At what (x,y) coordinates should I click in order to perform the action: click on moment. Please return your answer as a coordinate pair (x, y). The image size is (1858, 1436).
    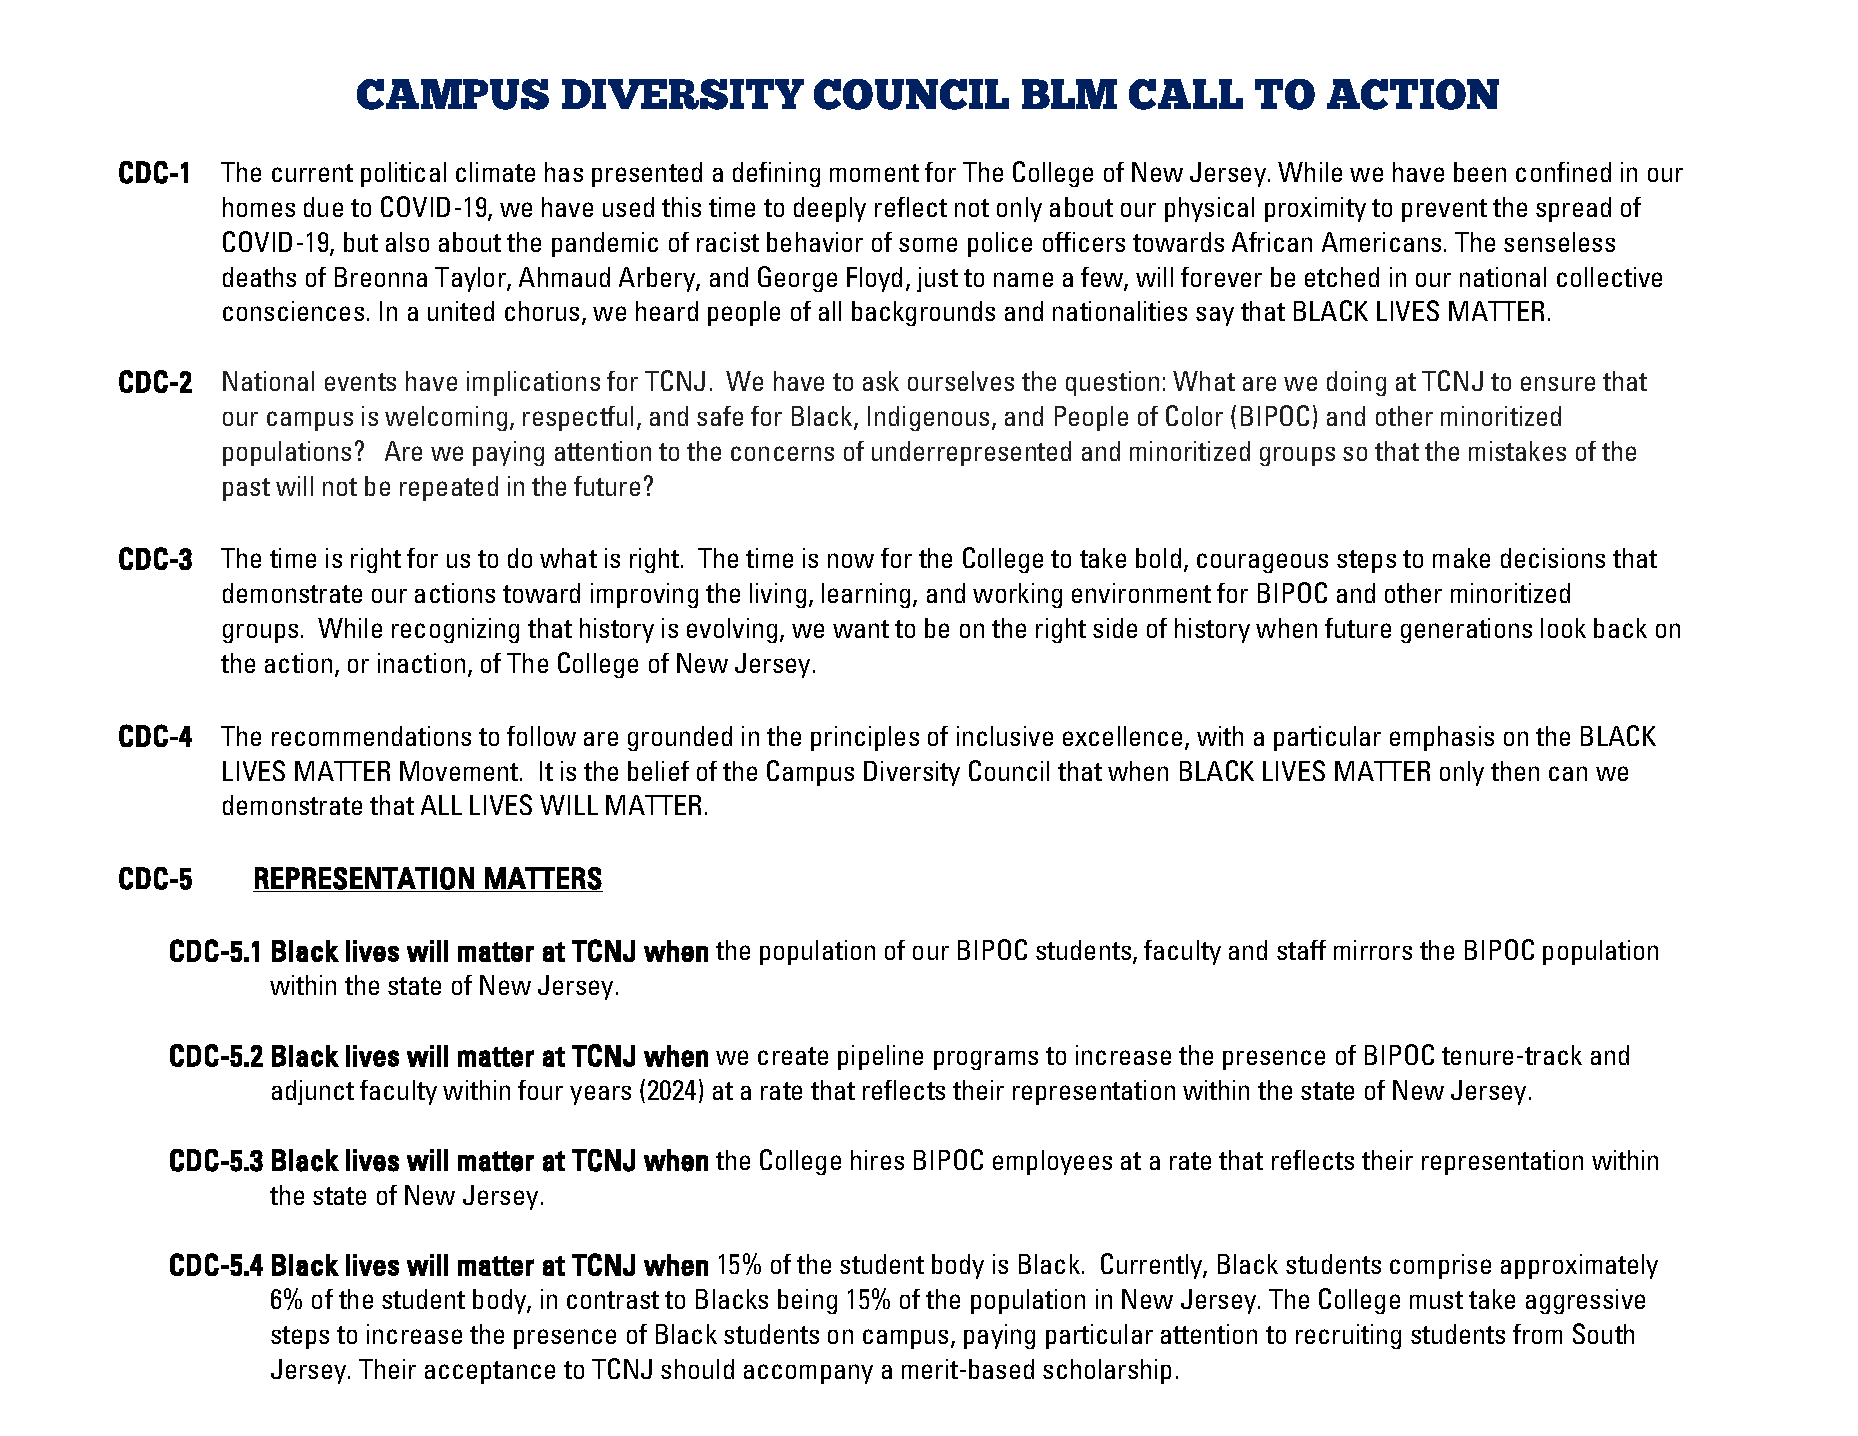
    Looking at the image, I should click on (874, 173).
